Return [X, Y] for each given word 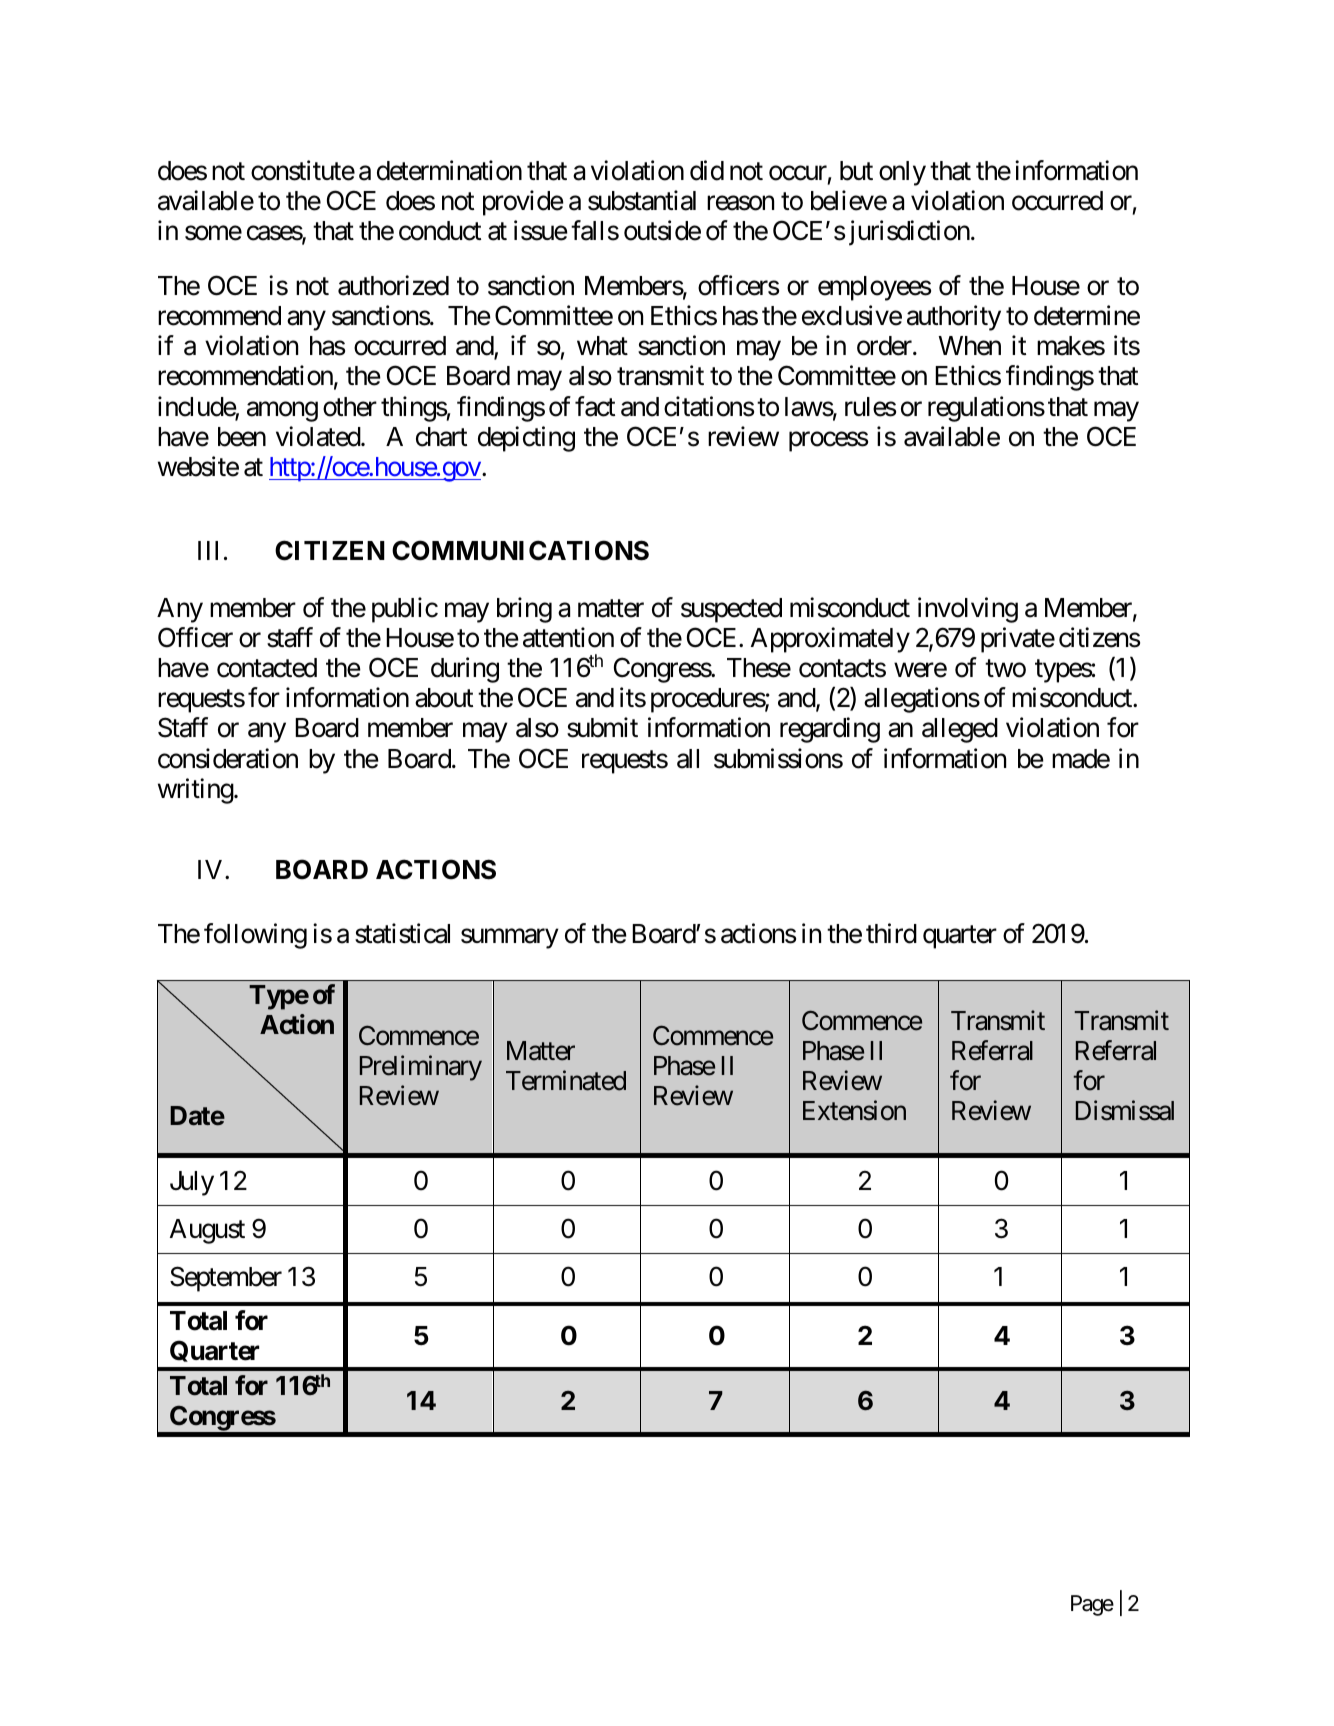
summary [510, 939]
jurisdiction [909, 233]
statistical [402, 933]
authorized [393, 285]
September [226, 1279]
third [891, 933]
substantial [642, 200]
